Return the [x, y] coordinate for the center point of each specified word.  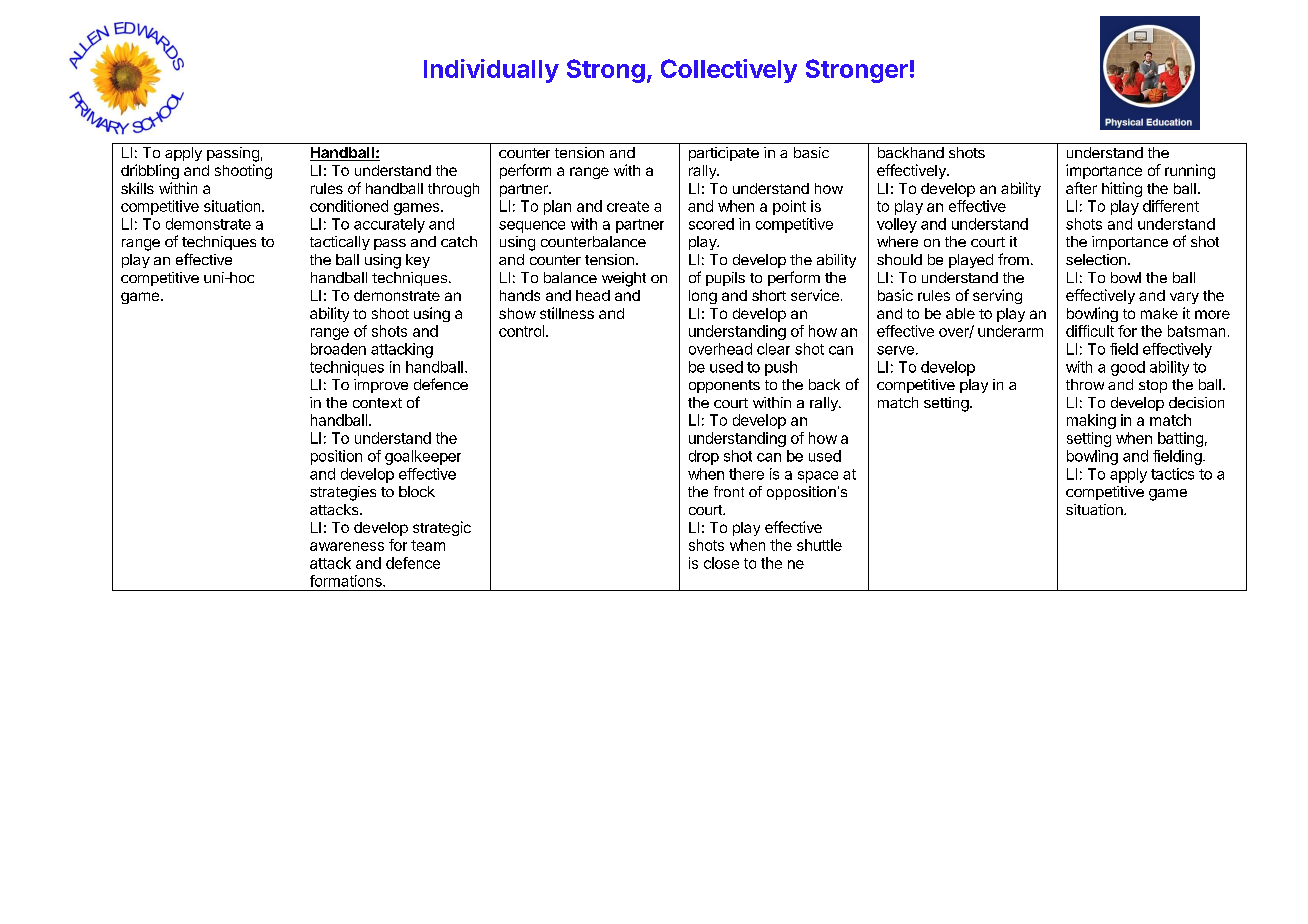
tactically [340, 243]
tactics [1172, 474]
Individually [491, 71]
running [1190, 171]
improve [381, 386]
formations [347, 581]
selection [1096, 259]
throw [1085, 384]
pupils [725, 279]
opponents [724, 386]
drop [704, 457]
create [628, 206]
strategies [343, 493]
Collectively [729, 71]
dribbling [150, 171]
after [1081, 188]
